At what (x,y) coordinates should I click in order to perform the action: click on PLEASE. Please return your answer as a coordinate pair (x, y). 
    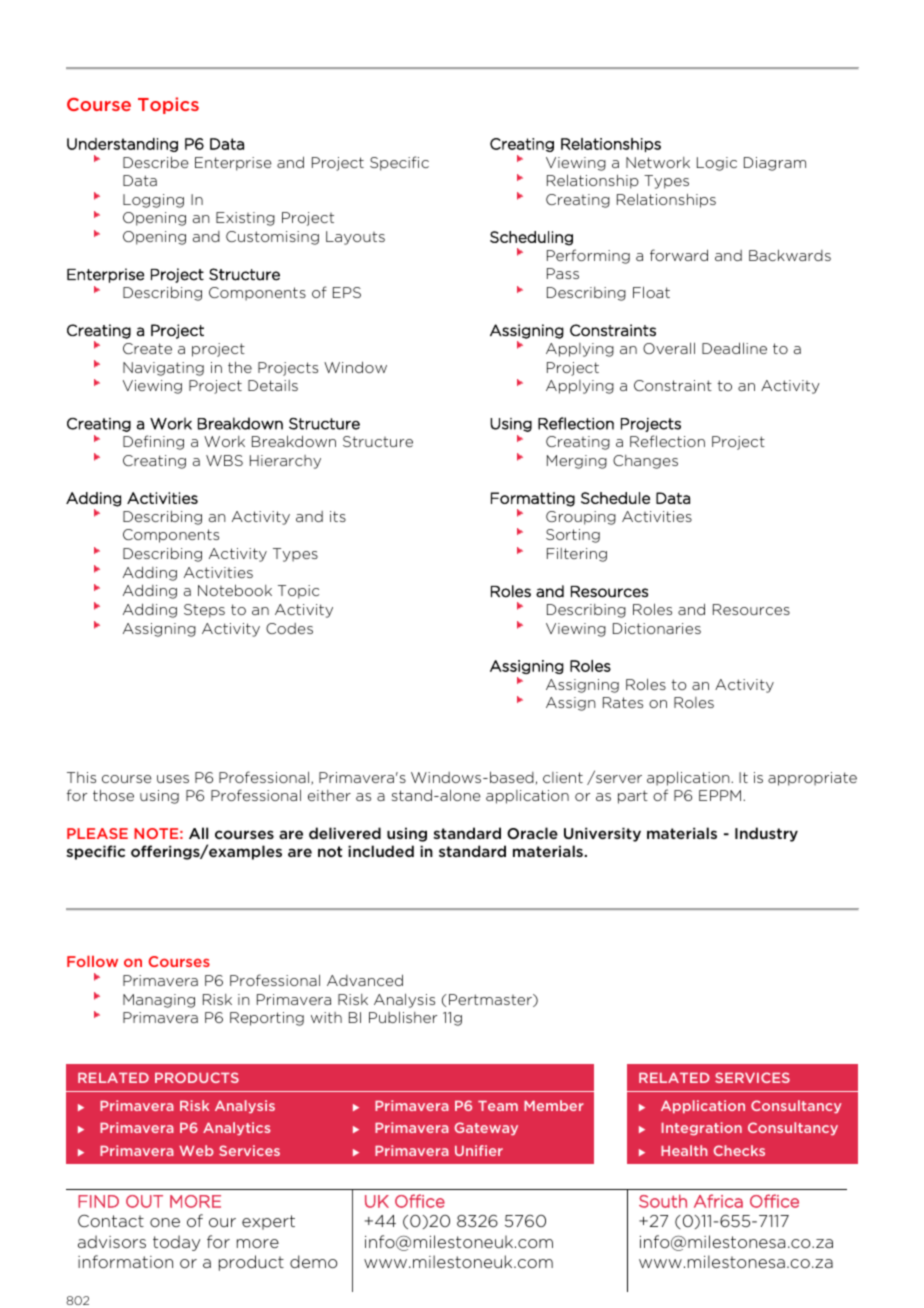
    Looking at the image, I should click on (97, 833).
